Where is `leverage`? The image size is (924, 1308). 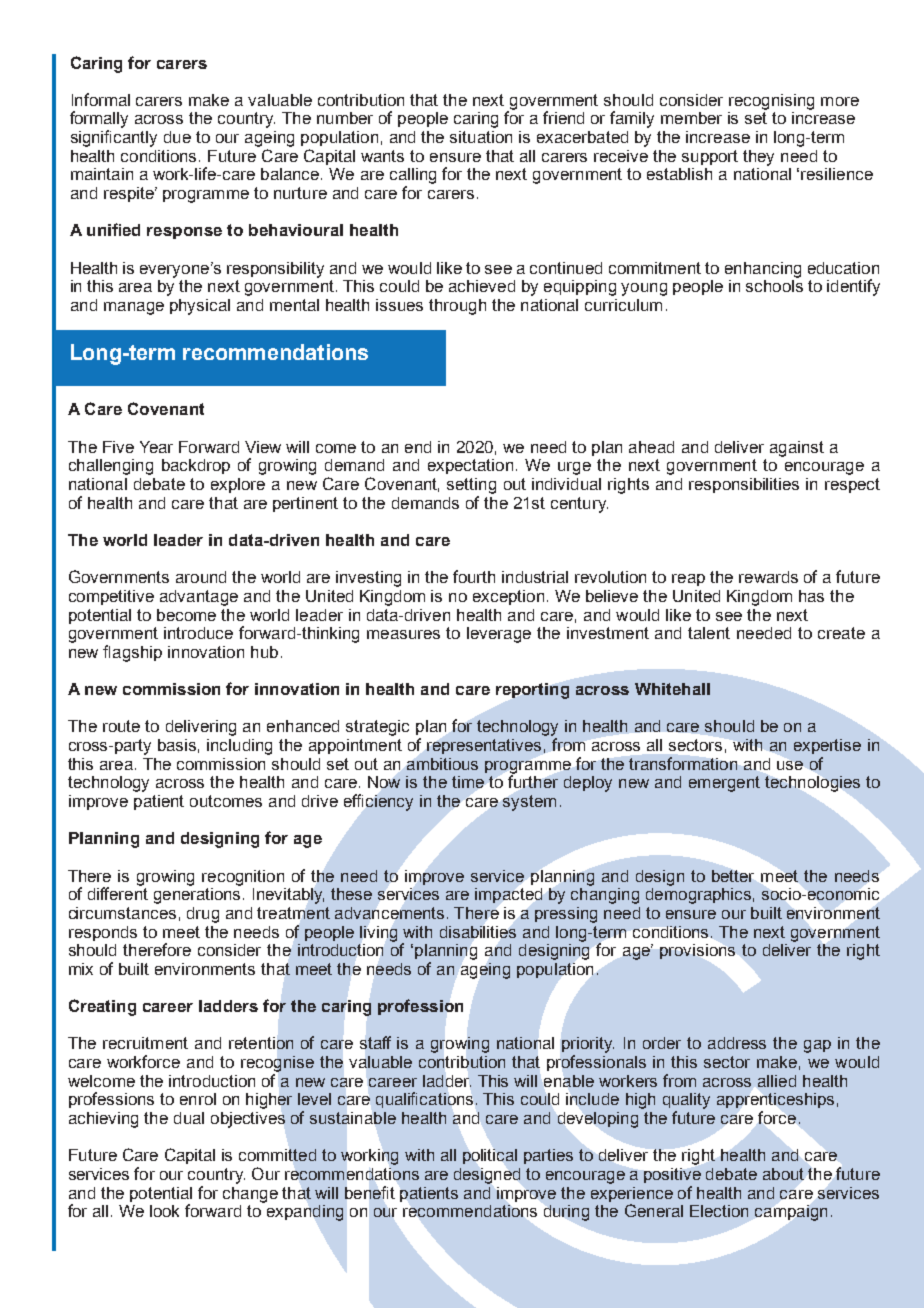
leverage is located at coordinates (499, 635).
